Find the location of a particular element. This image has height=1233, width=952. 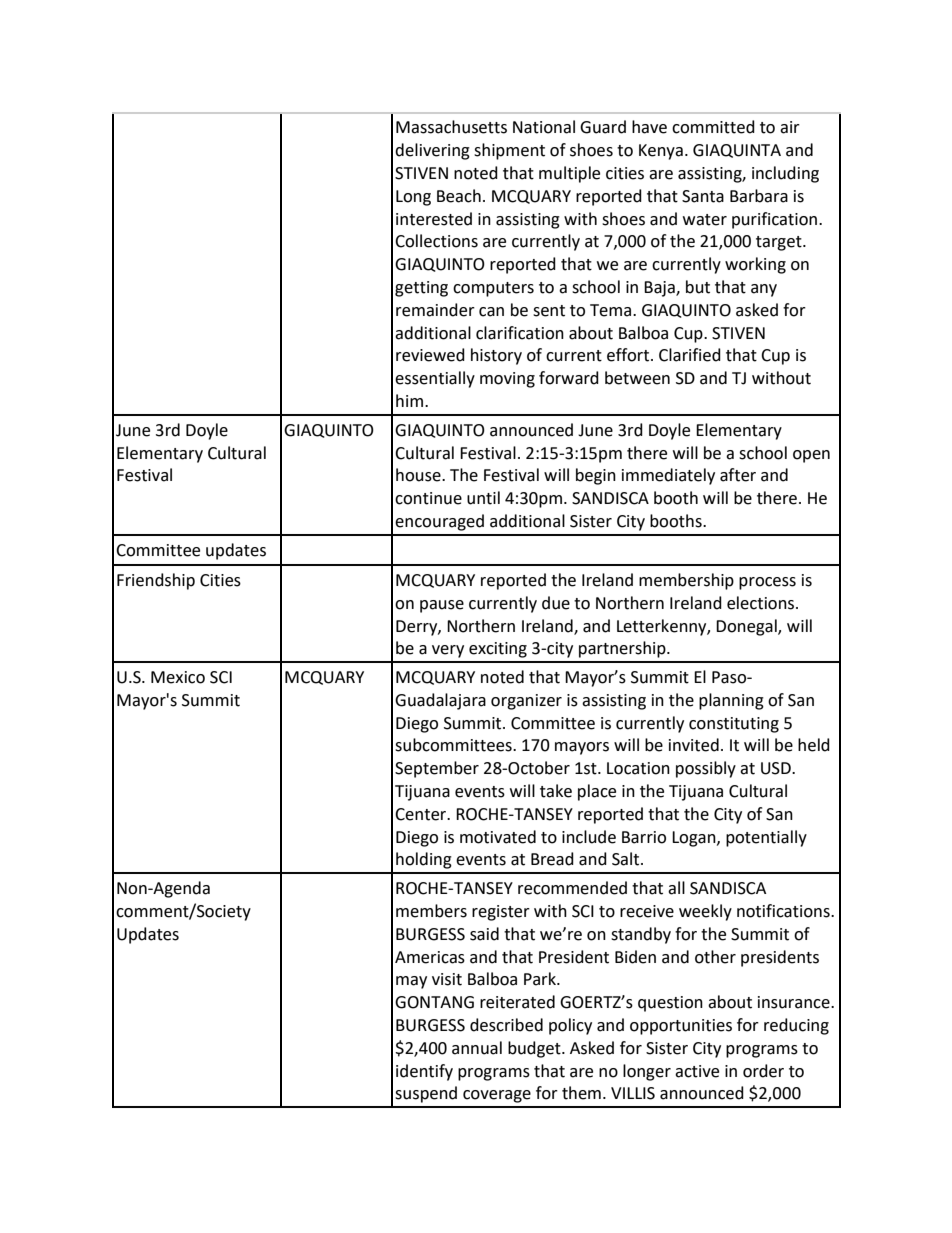

pause is located at coordinates (442, 606).
